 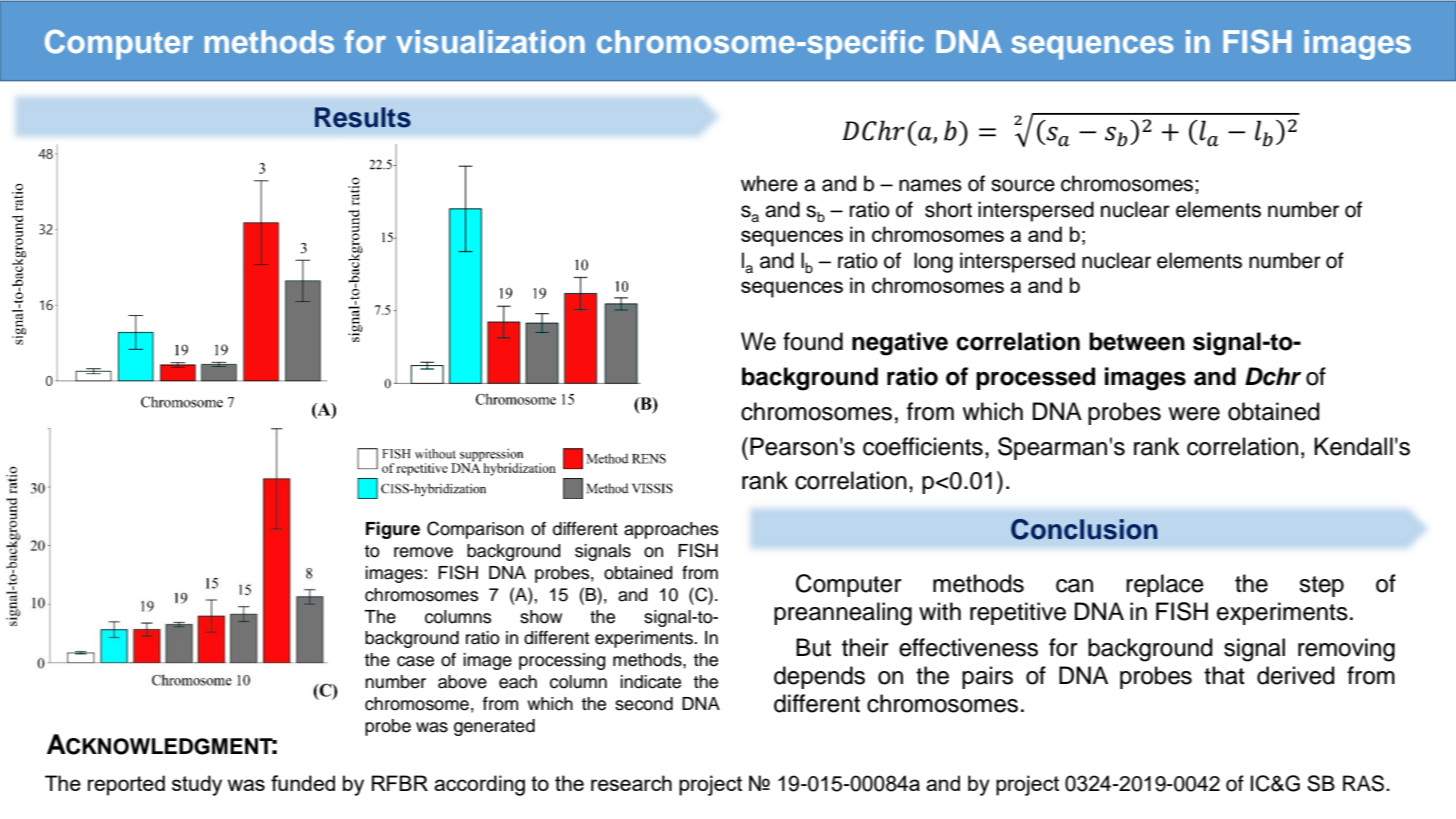 What do you see at coordinates (671, 530) in the screenshot?
I see `approaches` at bounding box center [671, 530].
